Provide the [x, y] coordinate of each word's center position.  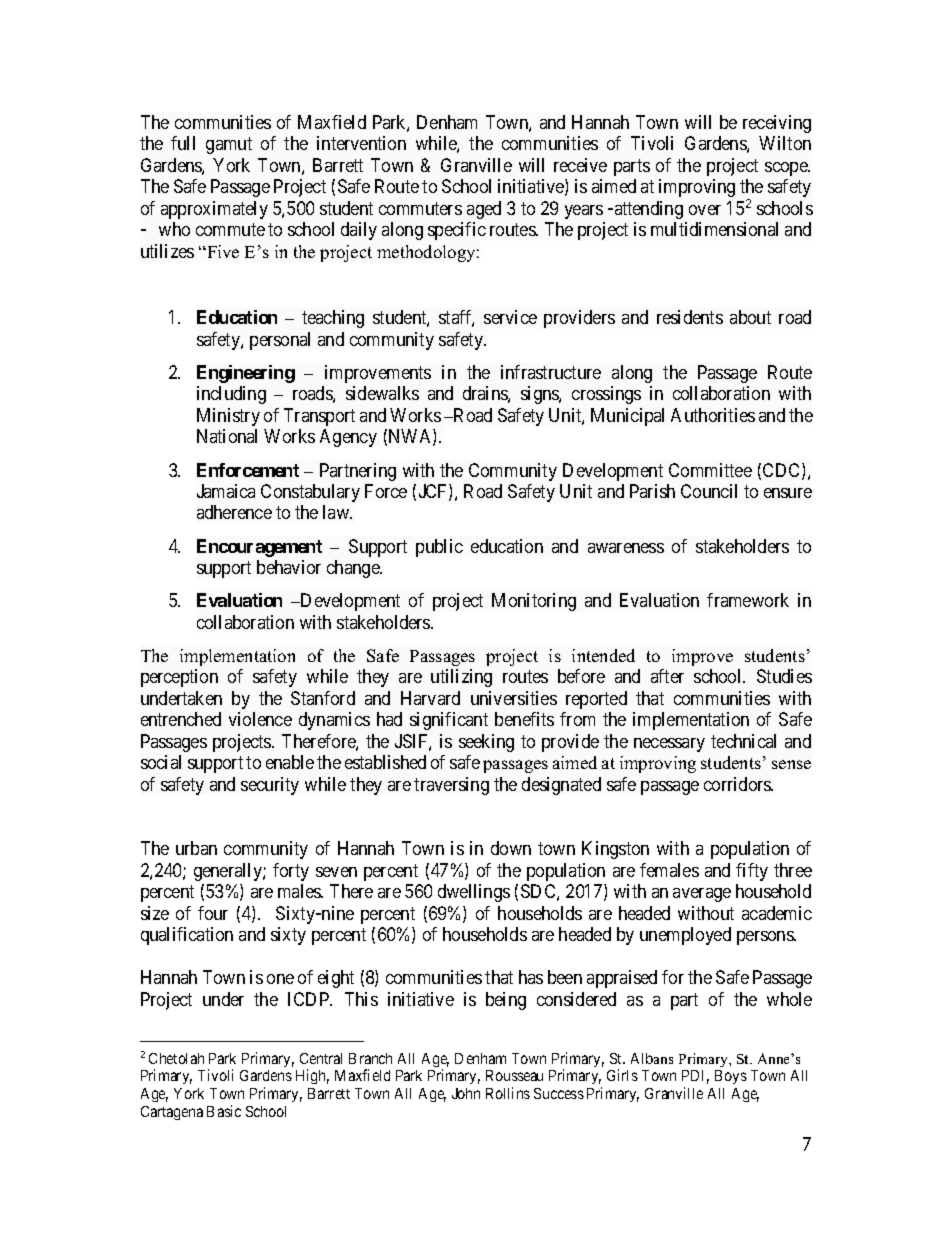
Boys [731, 1077]
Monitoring [534, 602]
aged [484, 210]
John [466, 1093]
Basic [224, 1111]
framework [748, 600]
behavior [289, 567]
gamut [229, 146]
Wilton [785, 143]
